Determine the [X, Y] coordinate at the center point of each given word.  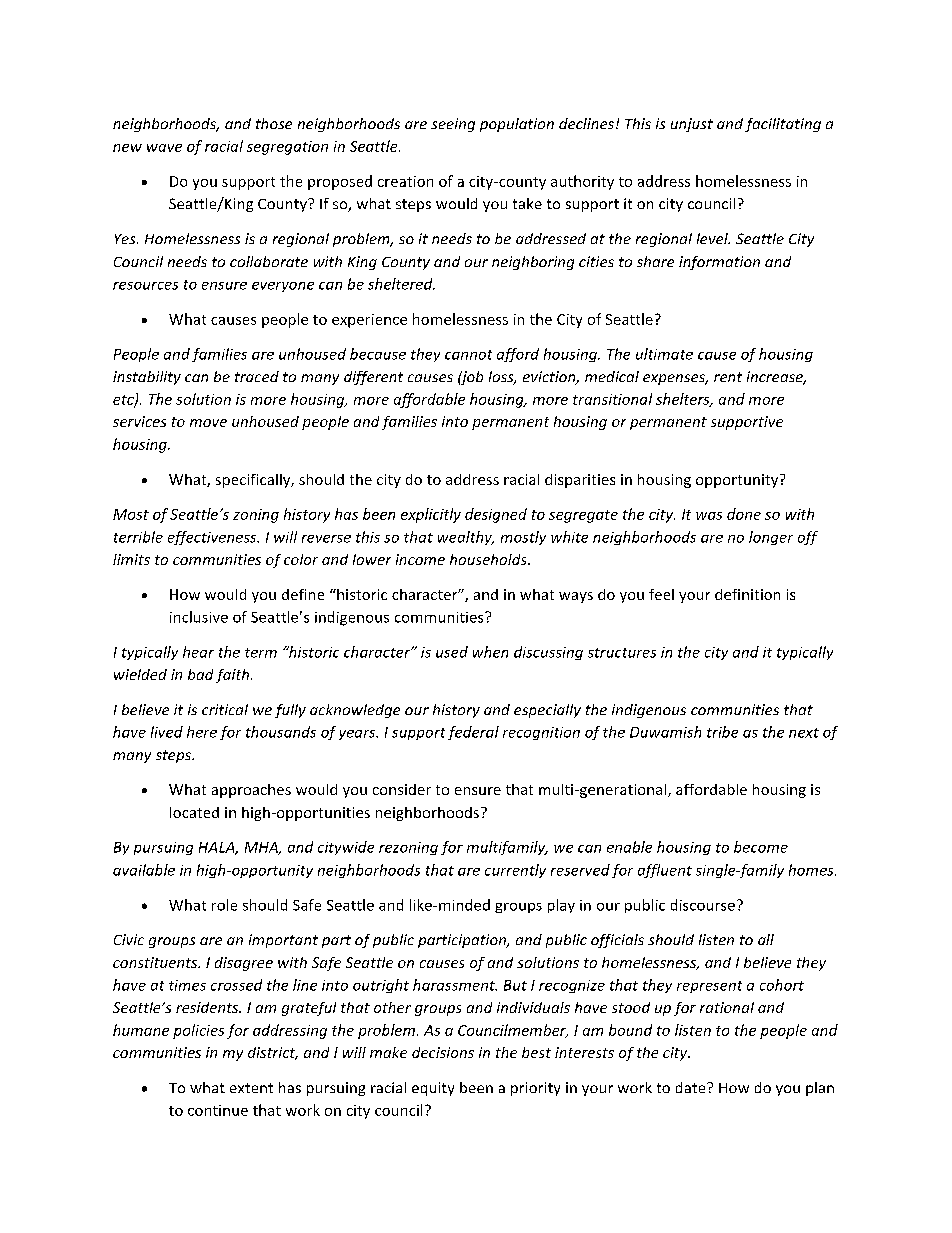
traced [257, 376]
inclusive [199, 617]
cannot [468, 355]
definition [747, 594]
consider [402, 789]
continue [218, 1110]
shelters [684, 400]
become [761, 847]
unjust [692, 125]
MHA [262, 848]
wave [164, 148]
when [490, 652]
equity [433, 1089]
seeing [453, 125]
